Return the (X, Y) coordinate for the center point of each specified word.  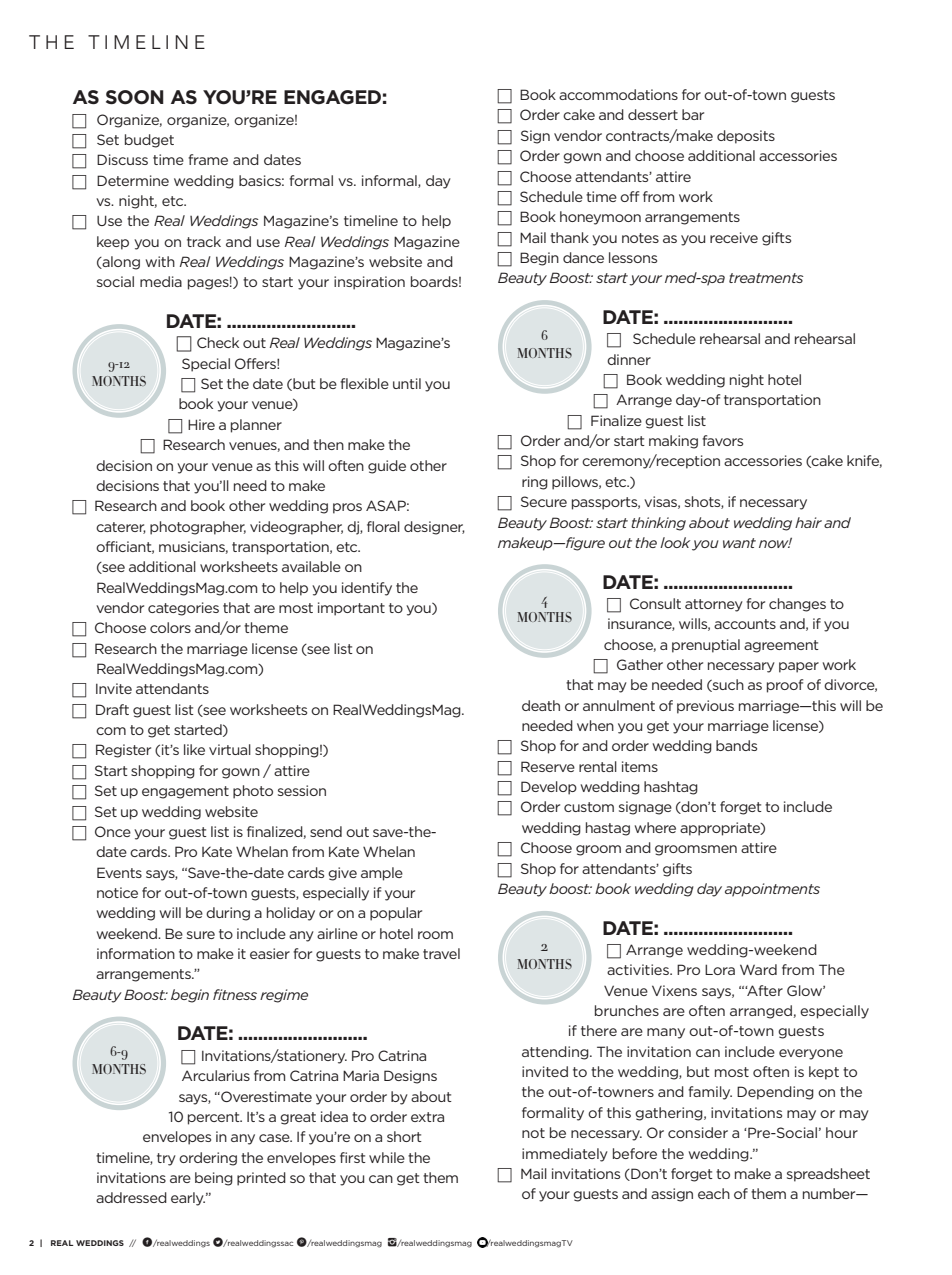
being (214, 1179)
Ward (758, 969)
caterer (121, 528)
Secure (544, 501)
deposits (746, 137)
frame (208, 159)
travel (441, 953)
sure (201, 935)
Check (218, 342)
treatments (766, 278)
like (194, 749)
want (739, 543)
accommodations (618, 94)
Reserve (548, 766)
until (407, 383)
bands (736, 745)
